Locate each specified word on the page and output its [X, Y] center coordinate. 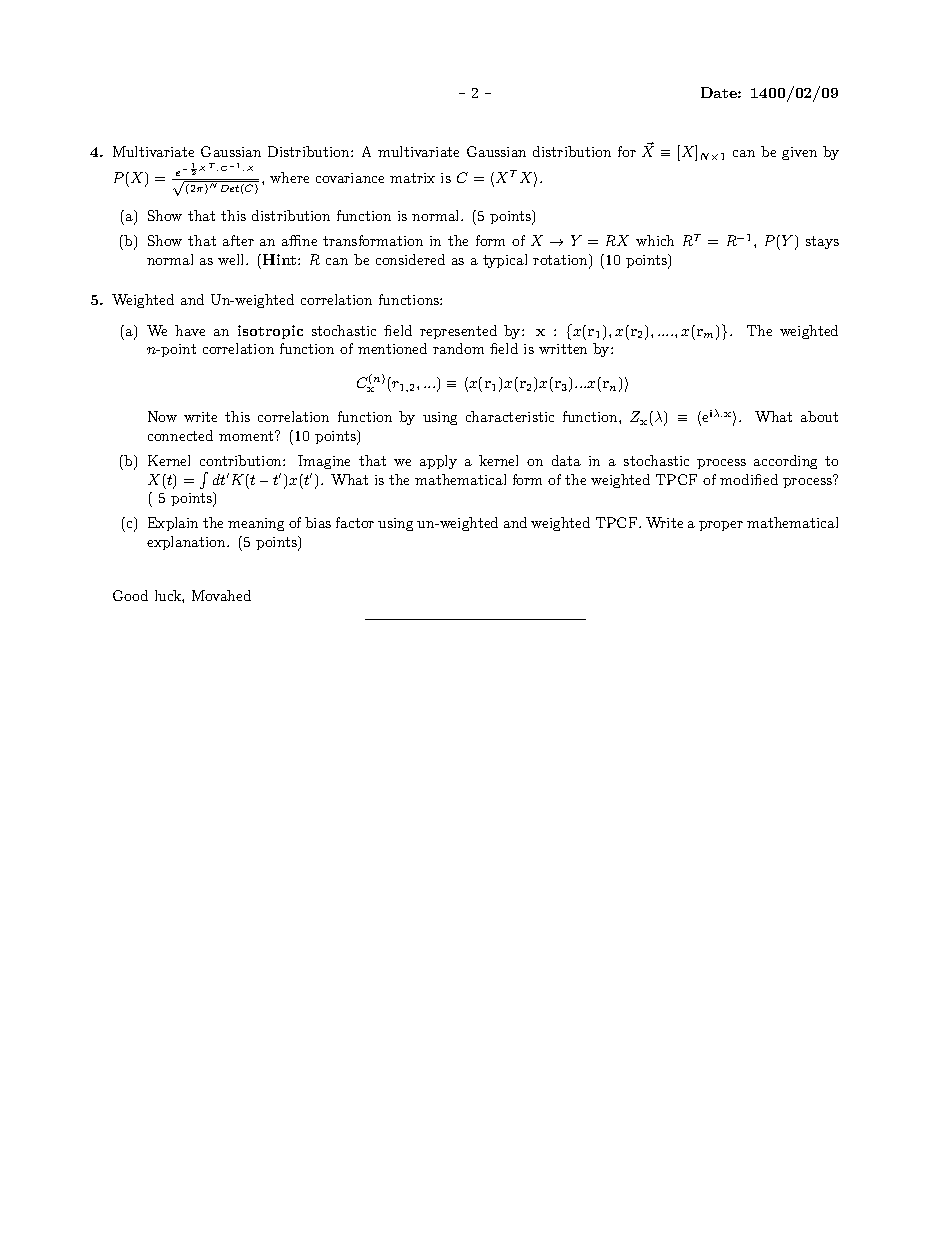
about [819, 416]
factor [355, 522]
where [289, 177]
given [799, 153]
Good [130, 595]
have [190, 330]
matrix [412, 178]
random [458, 348]
